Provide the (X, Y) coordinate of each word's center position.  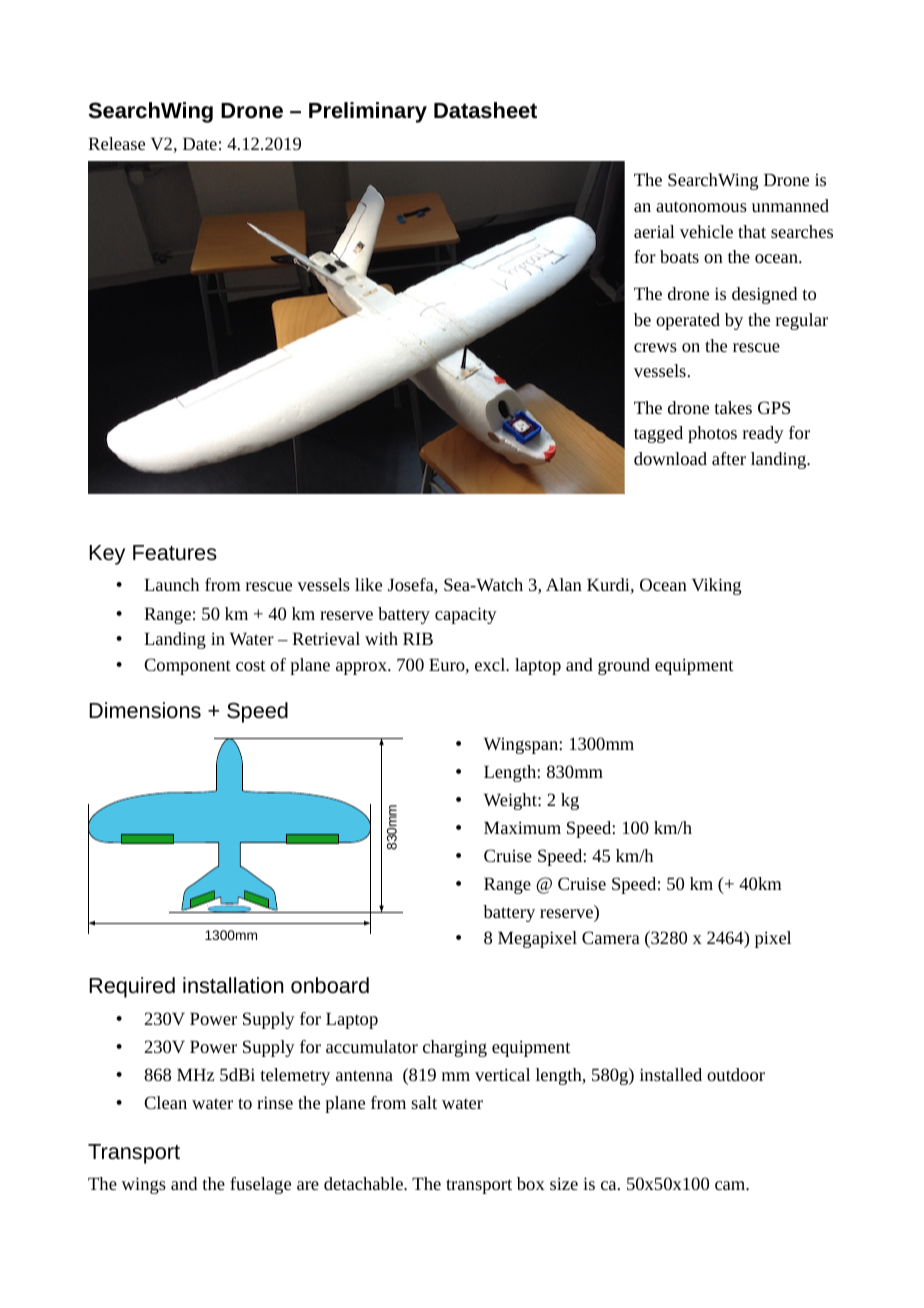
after (729, 458)
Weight (511, 801)
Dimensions (145, 710)
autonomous (701, 206)
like (368, 584)
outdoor (736, 1074)
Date (200, 143)
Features (175, 553)
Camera (611, 937)
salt (424, 1102)
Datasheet (485, 110)
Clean (165, 1102)
